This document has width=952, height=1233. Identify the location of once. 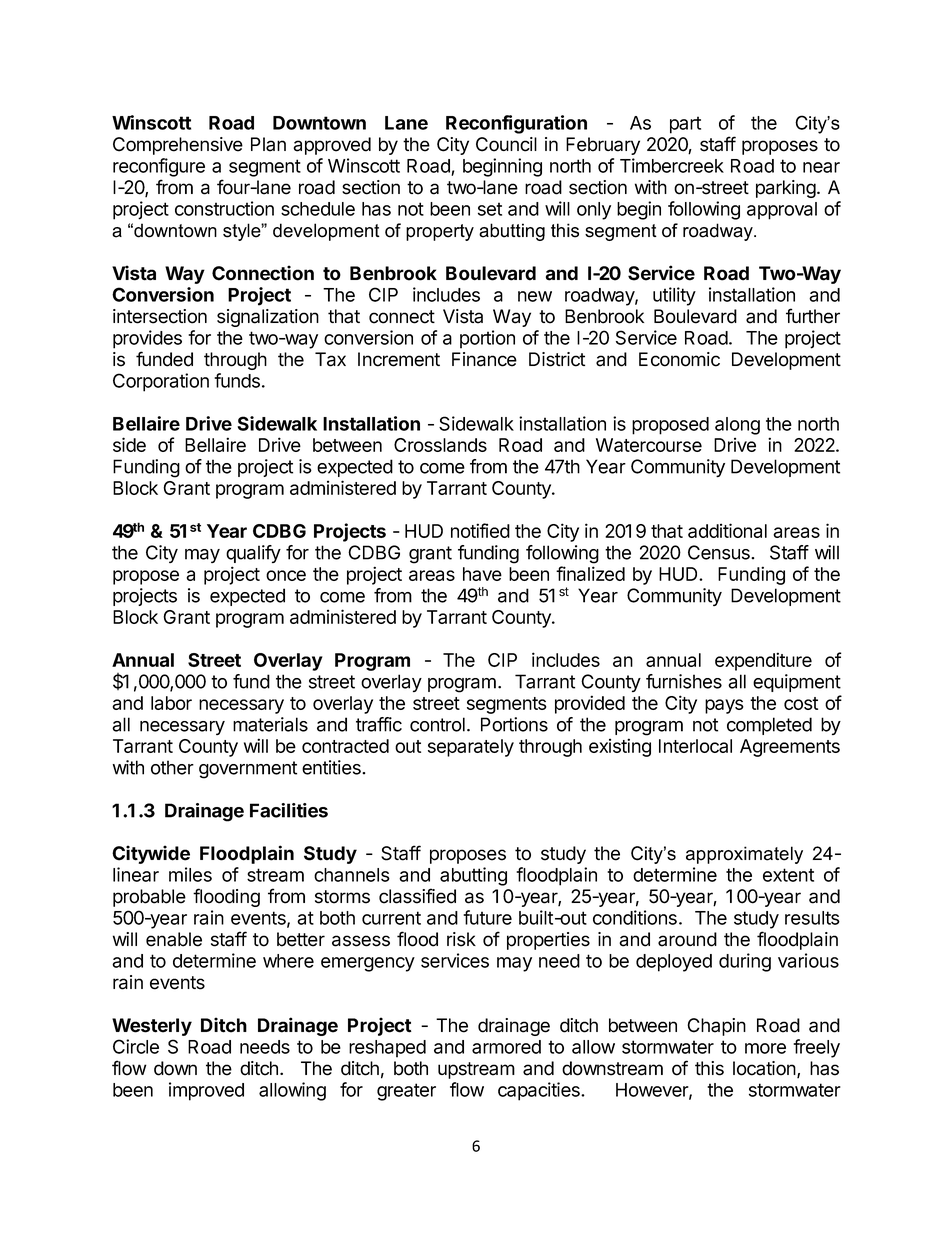
(286, 575).
